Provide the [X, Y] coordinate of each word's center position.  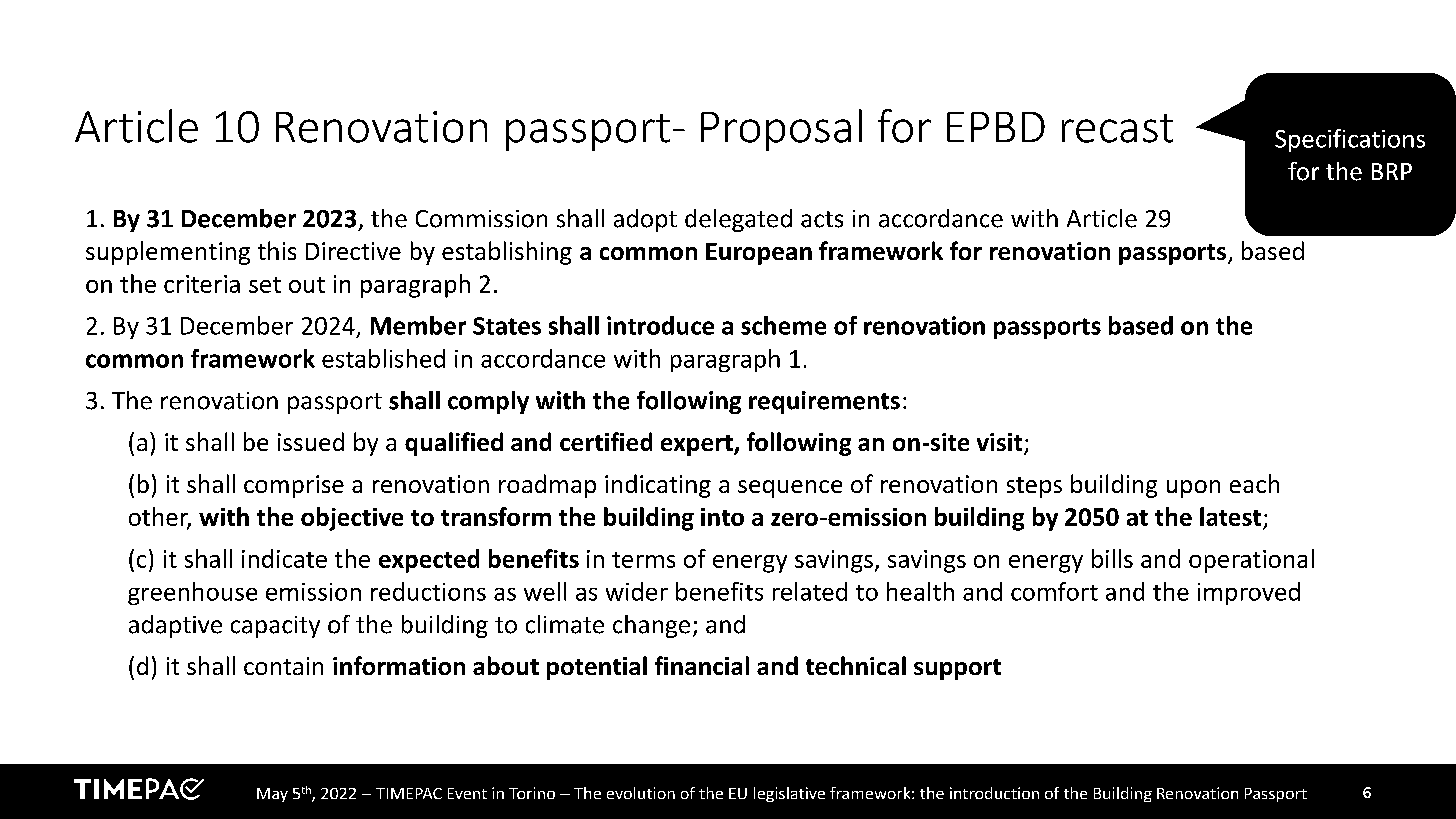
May [272, 795]
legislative [789, 794]
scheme [783, 325]
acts [822, 219]
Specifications [1350, 140]
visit [1001, 443]
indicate [284, 558]
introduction [994, 793]
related [810, 591]
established [383, 358]
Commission [481, 219]
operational [1251, 561]
